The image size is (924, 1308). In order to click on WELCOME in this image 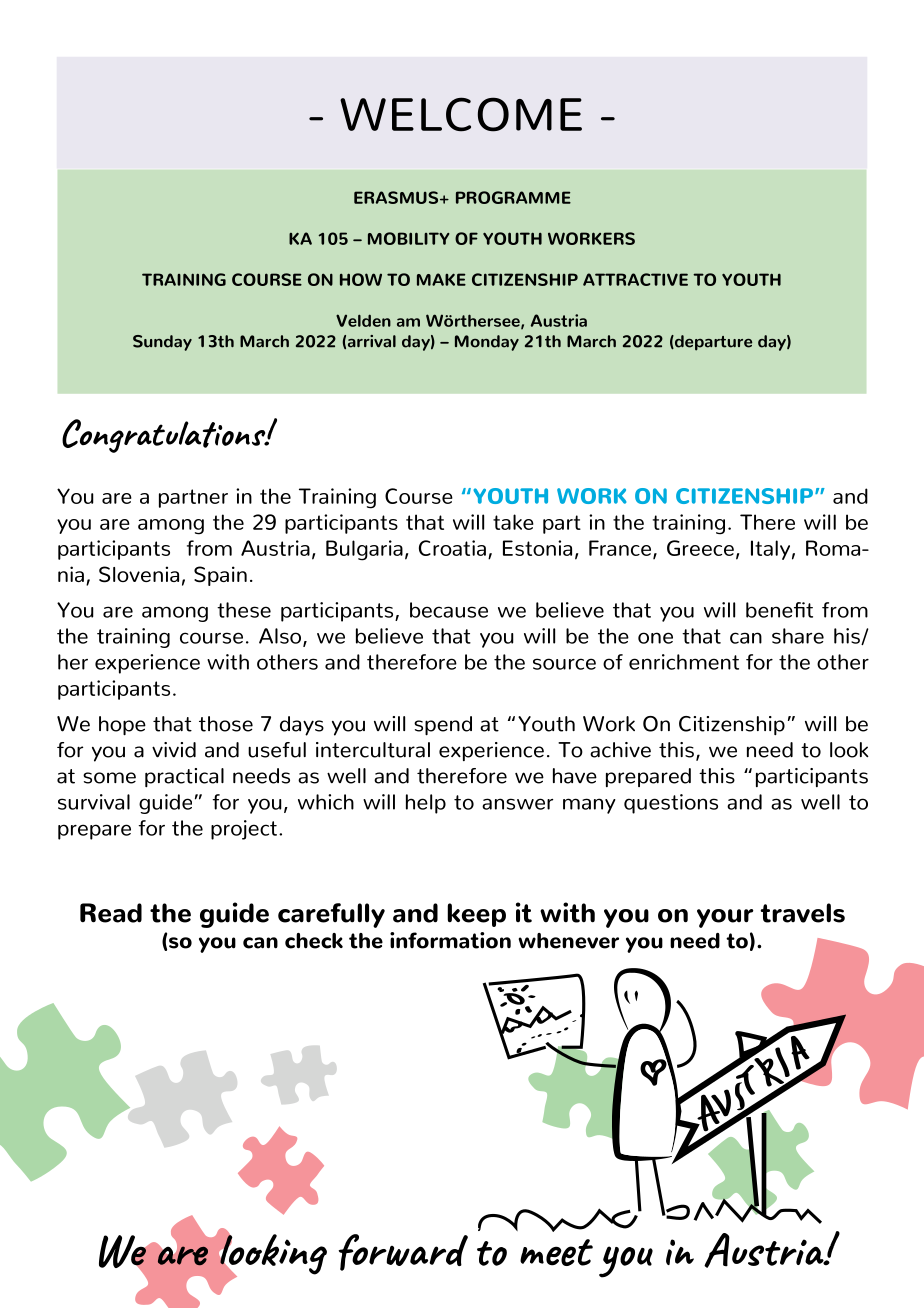, I will do `click(461, 114)`.
